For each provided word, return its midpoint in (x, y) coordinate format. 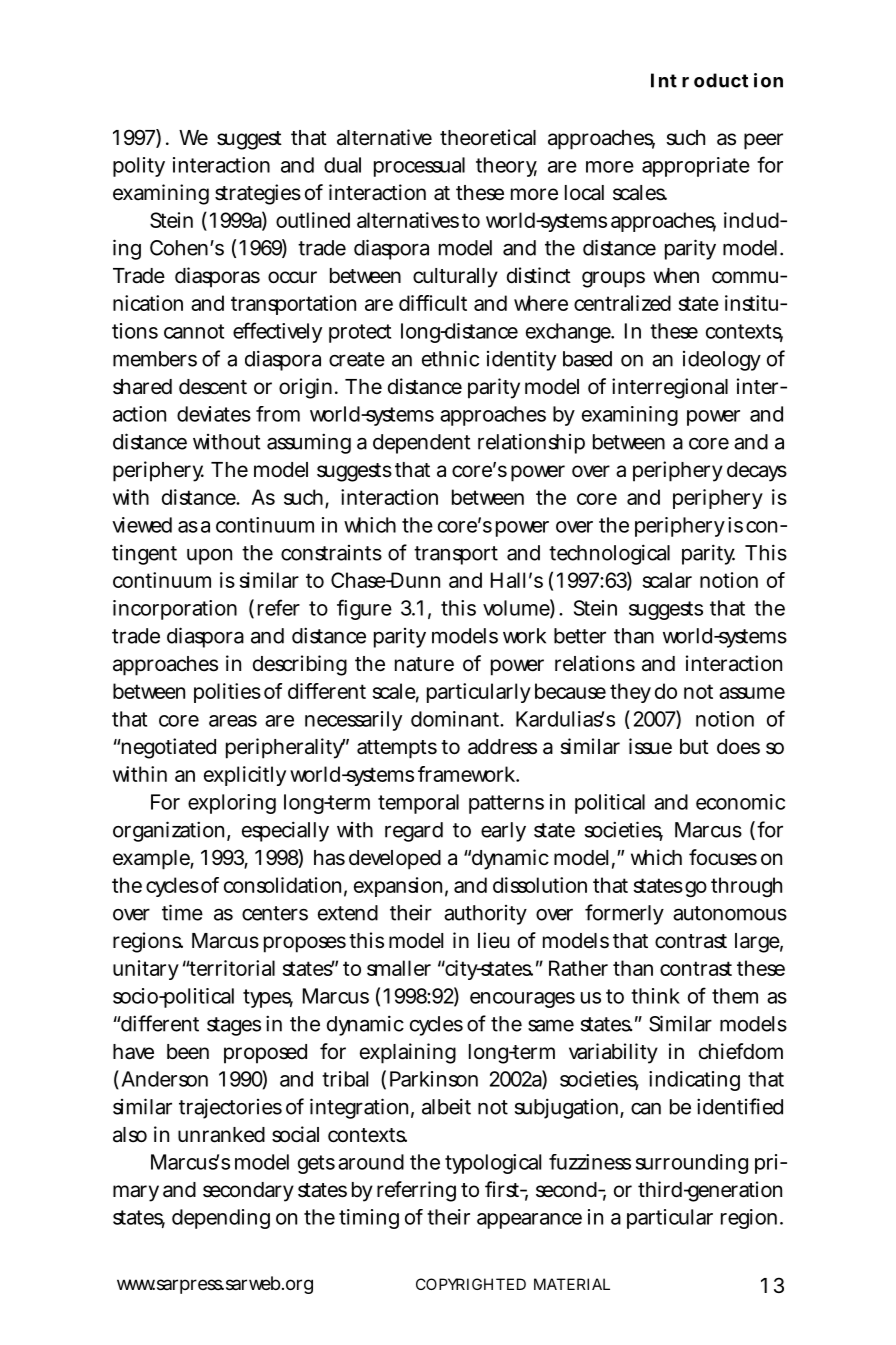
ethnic (450, 358)
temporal (418, 804)
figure (364, 609)
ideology (722, 361)
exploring (232, 804)
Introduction (717, 80)
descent (213, 387)
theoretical (488, 137)
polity (139, 167)
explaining (408, 1053)
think (655, 996)
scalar (667, 580)
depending (221, 1219)
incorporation (175, 610)
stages (234, 1026)
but (694, 747)
